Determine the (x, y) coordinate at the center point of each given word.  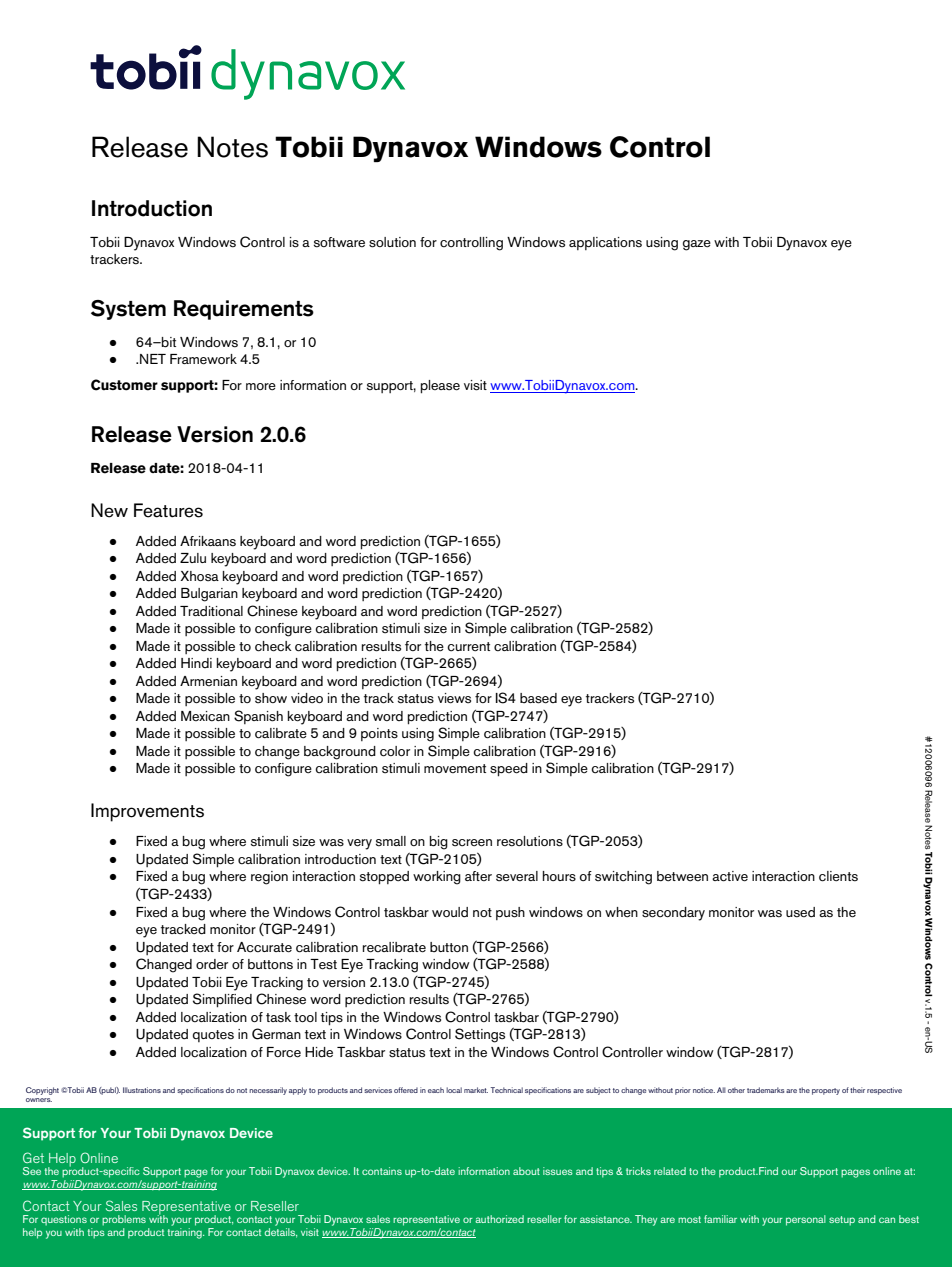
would (450, 912)
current (468, 647)
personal (806, 1220)
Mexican (205, 716)
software (339, 242)
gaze (697, 245)
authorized (499, 1219)
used (800, 912)
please (440, 387)
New (109, 510)
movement (455, 769)
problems (124, 1220)
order (212, 964)
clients (838, 876)
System (128, 310)
